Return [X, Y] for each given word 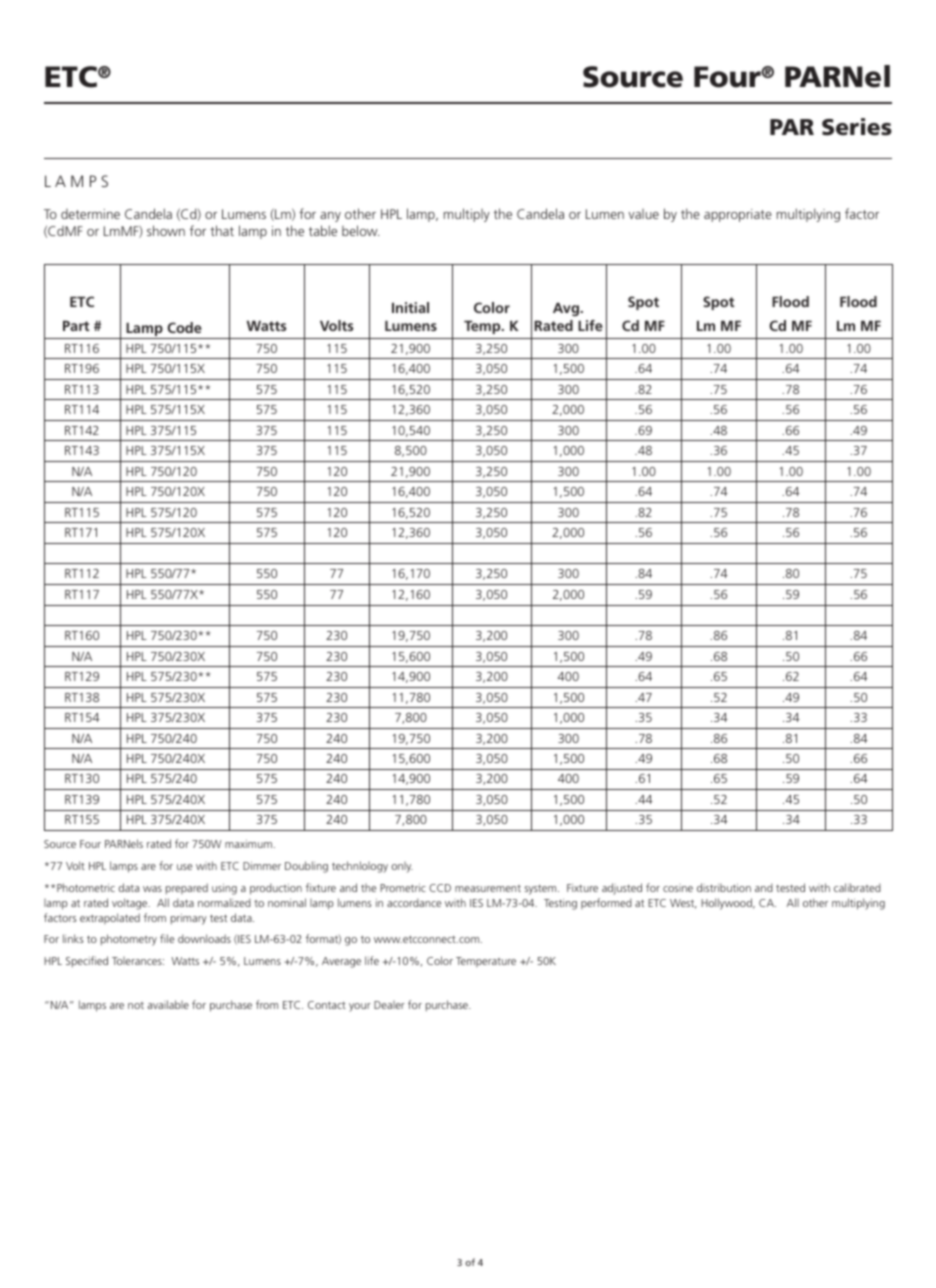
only [402, 867]
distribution [724, 887]
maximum [248, 844]
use [184, 867]
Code [184, 327]
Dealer [389, 1005]
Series [857, 127]
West [683, 904]
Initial [410, 307]
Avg [567, 309]
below [360, 230]
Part [76, 326]
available [168, 1004]
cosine [678, 888]
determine [90, 214]
